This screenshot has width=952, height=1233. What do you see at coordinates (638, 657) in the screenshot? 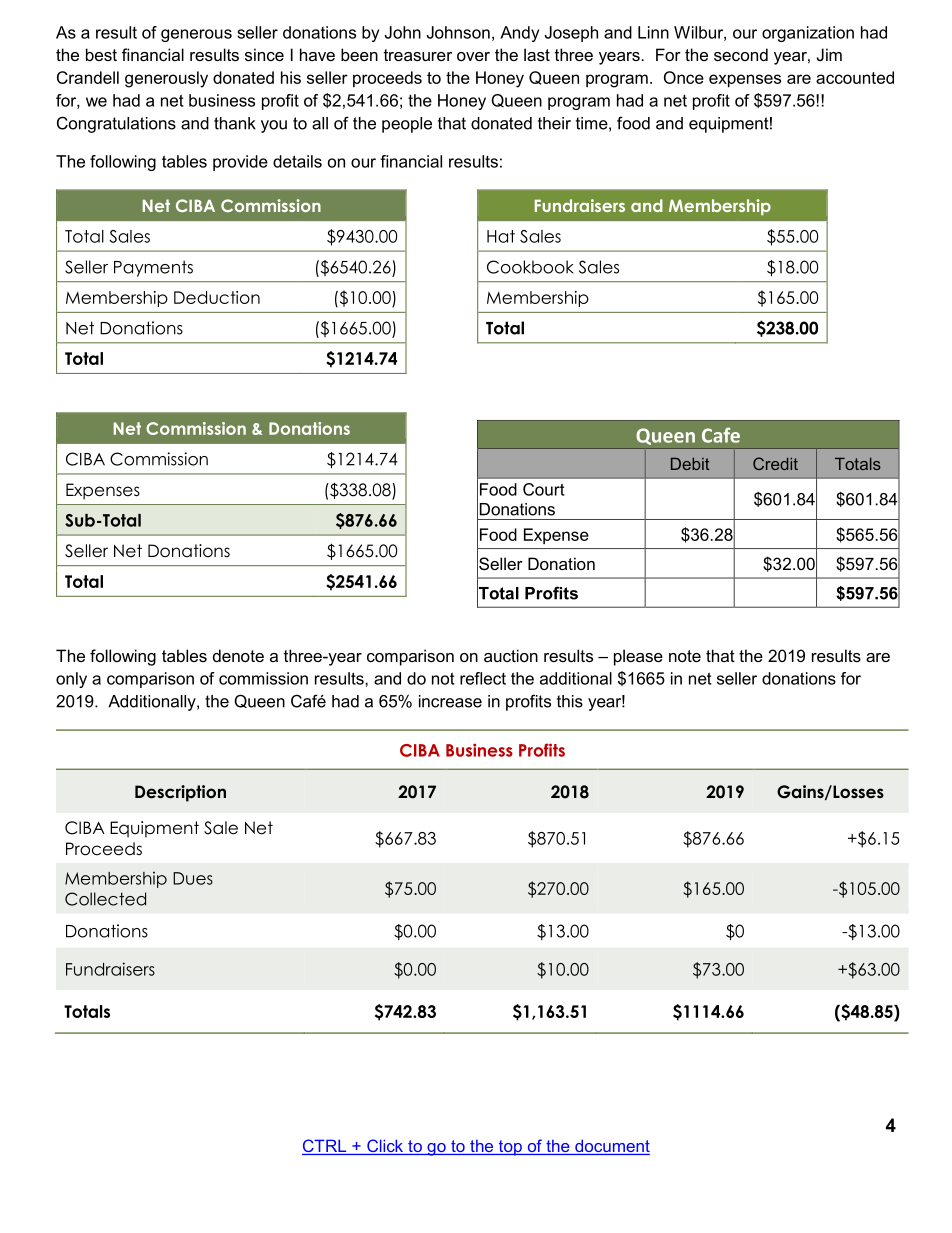
I see `please` at bounding box center [638, 657].
